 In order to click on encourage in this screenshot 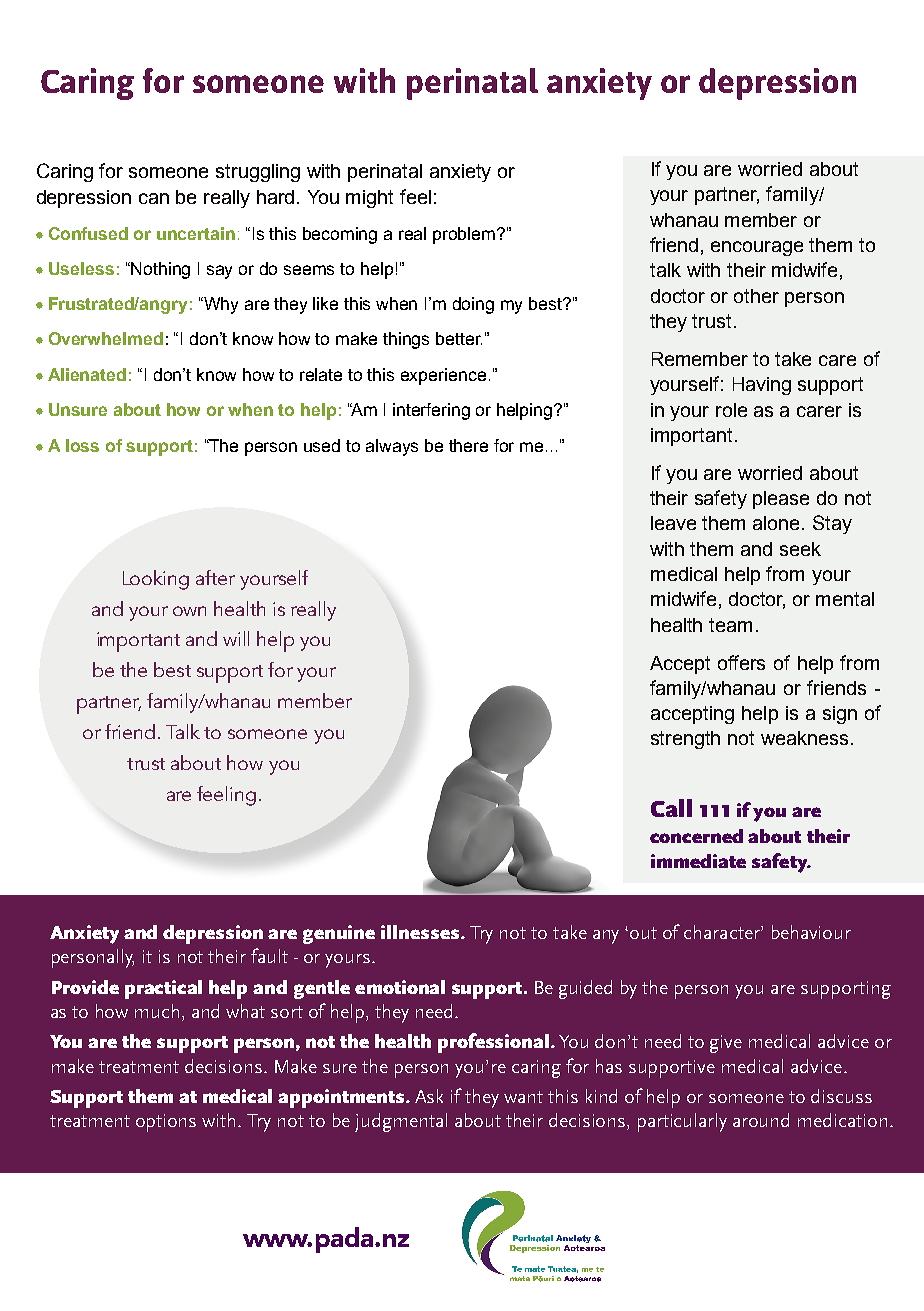, I will do `click(757, 248)`.
